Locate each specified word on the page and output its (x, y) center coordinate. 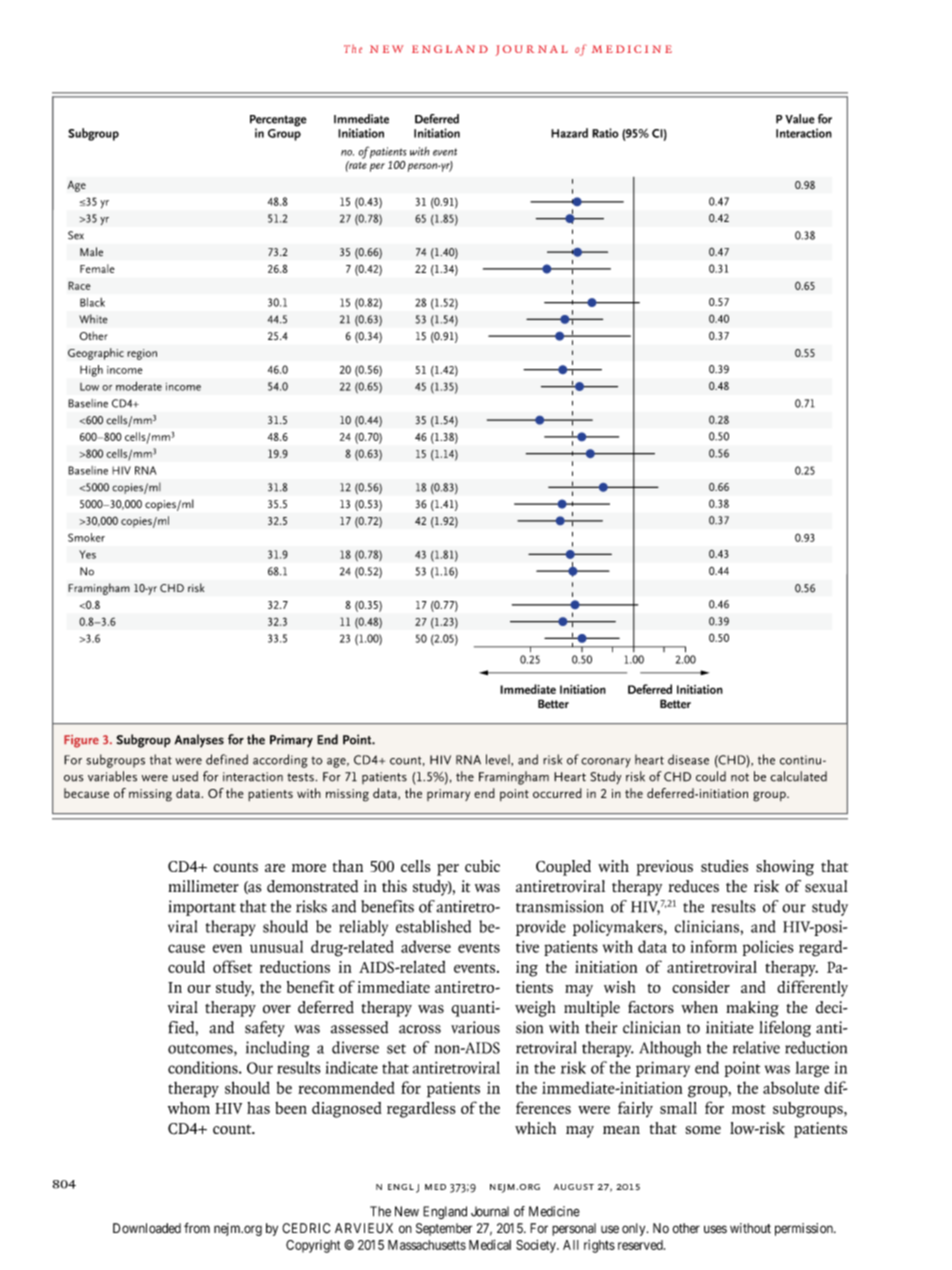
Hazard (569, 133)
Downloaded (147, 1228)
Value (800, 119)
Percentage (278, 122)
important (202, 908)
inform (713, 946)
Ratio (605, 133)
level (499, 759)
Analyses (199, 741)
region (142, 354)
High (91, 371)
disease (688, 759)
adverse (426, 946)
